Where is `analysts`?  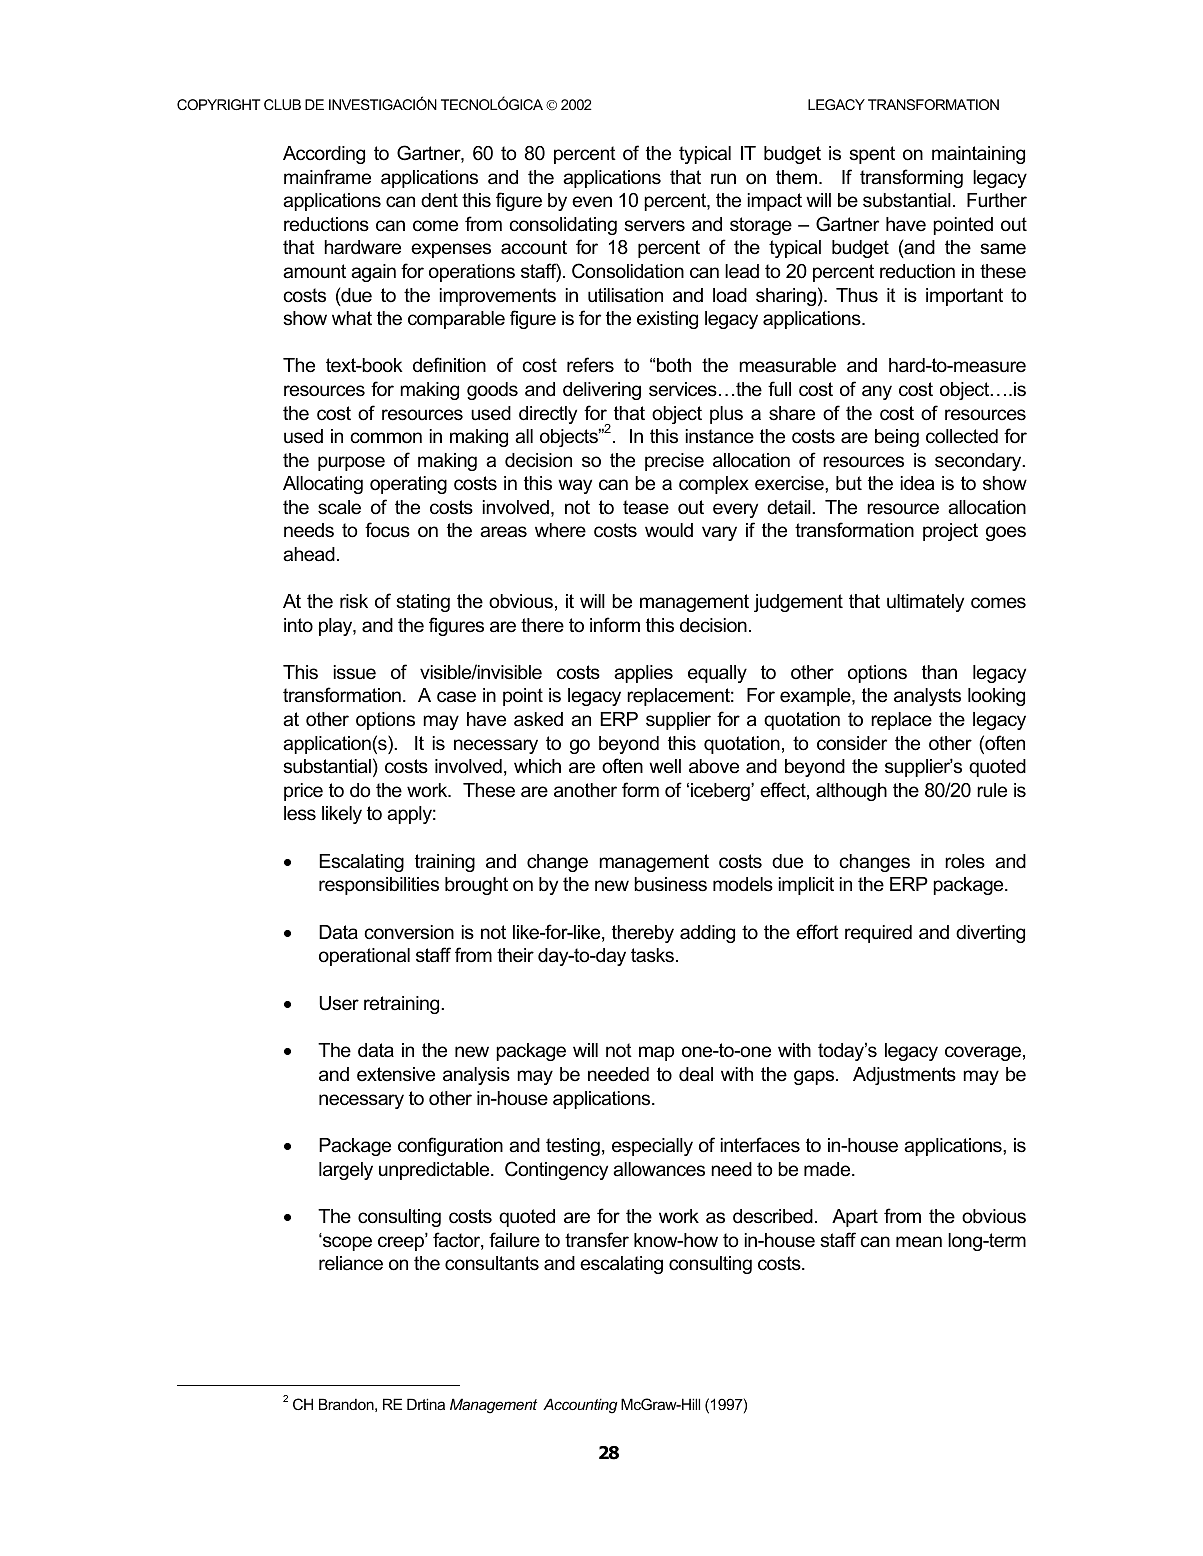
analysts is located at coordinates (927, 697).
